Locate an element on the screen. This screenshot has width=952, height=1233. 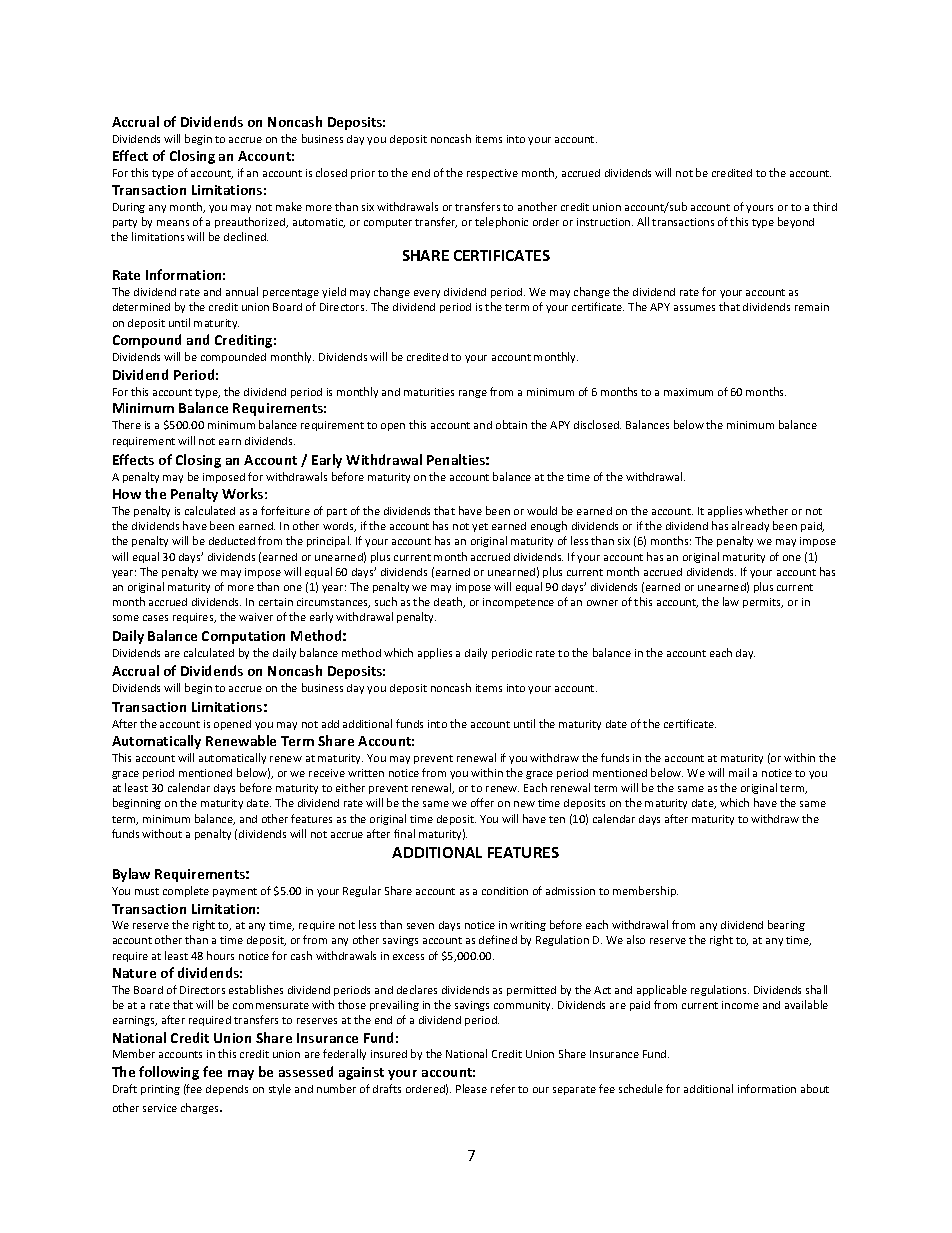
Please is located at coordinates (471, 1088).
